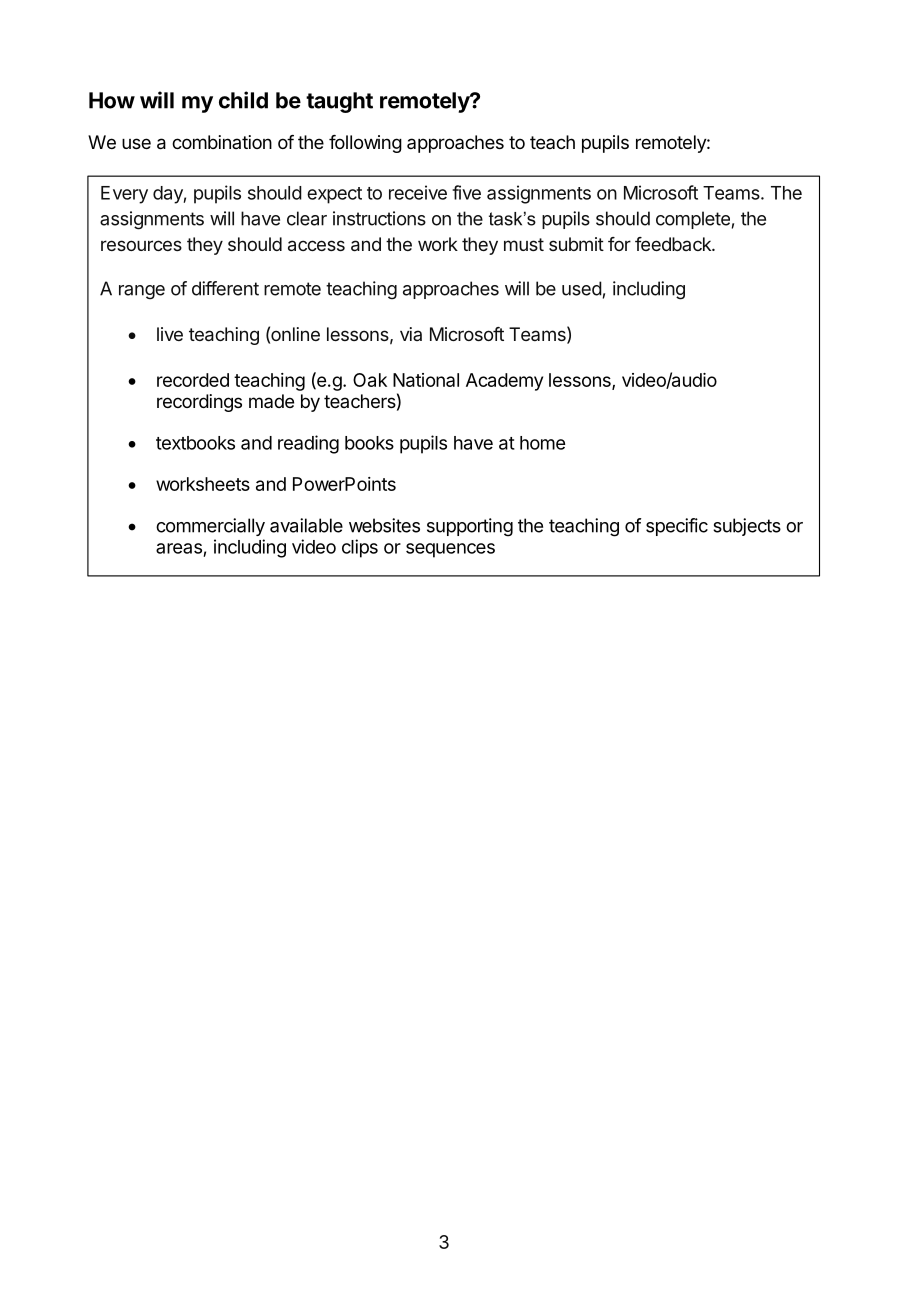  I want to click on via, so click(411, 334).
